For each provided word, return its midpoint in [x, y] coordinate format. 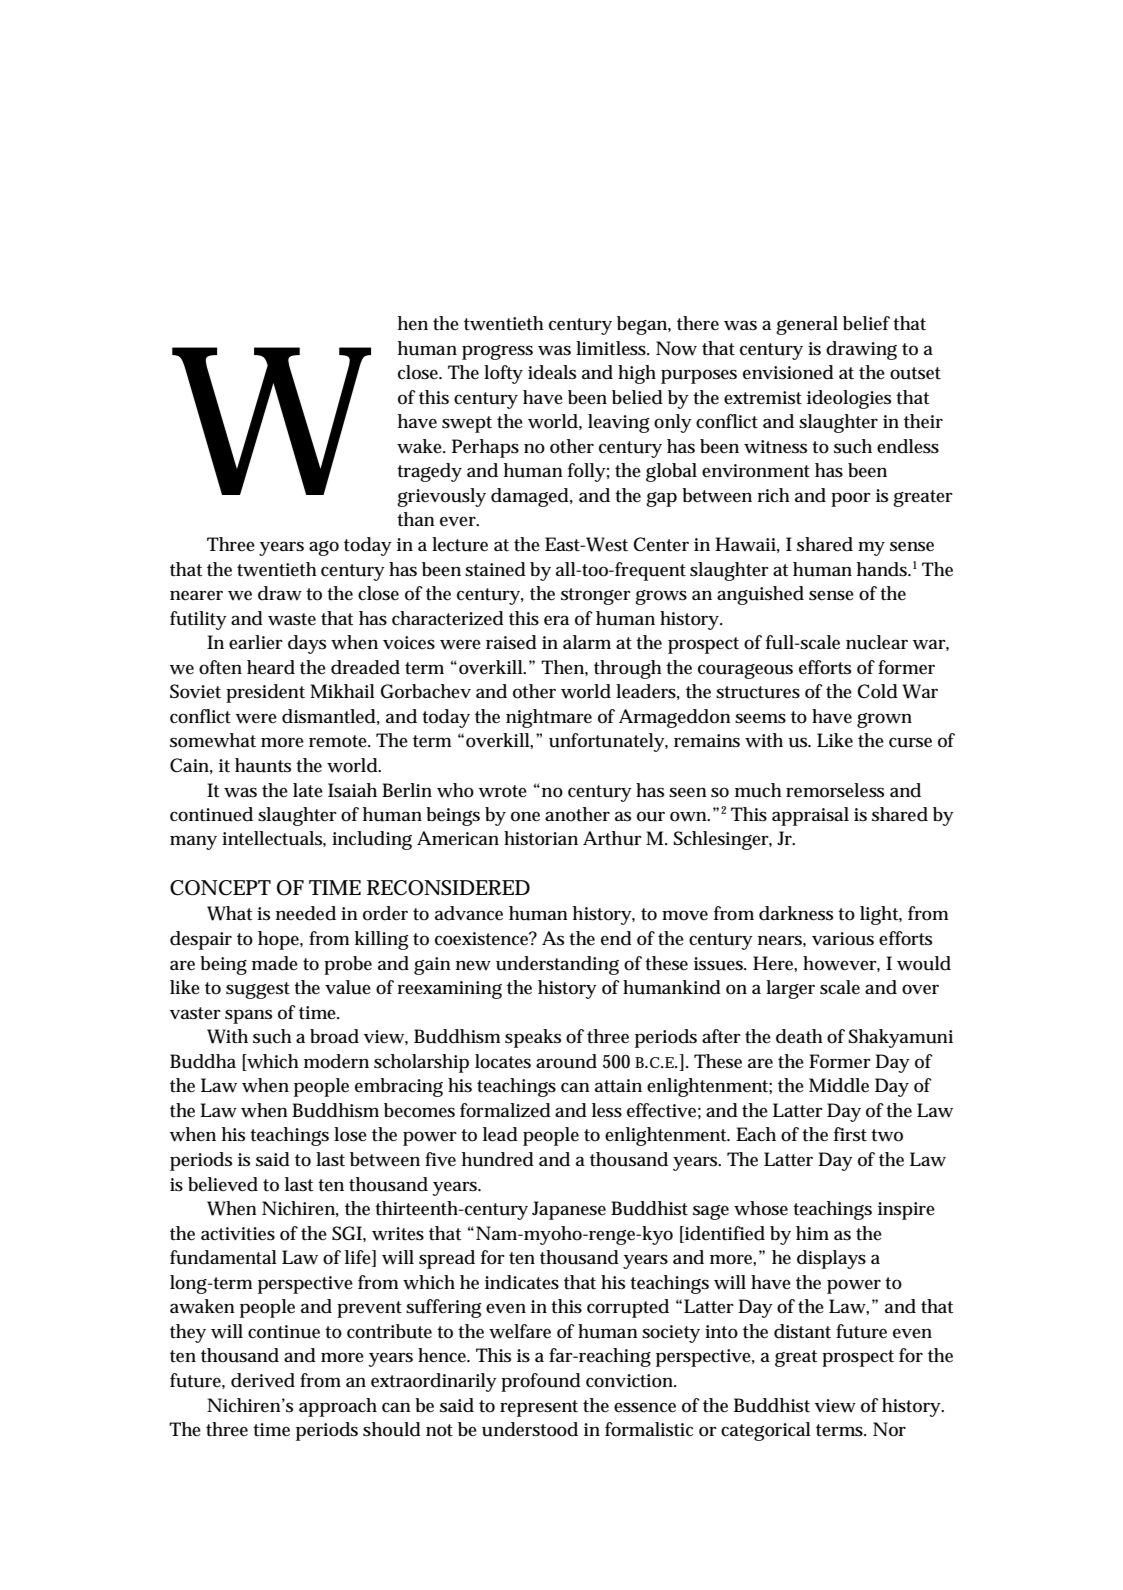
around [566, 1061]
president [265, 693]
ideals [552, 372]
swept [467, 424]
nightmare [549, 718]
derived [263, 1380]
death [799, 1036]
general [807, 325]
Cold [877, 691]
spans [248, 1016]
